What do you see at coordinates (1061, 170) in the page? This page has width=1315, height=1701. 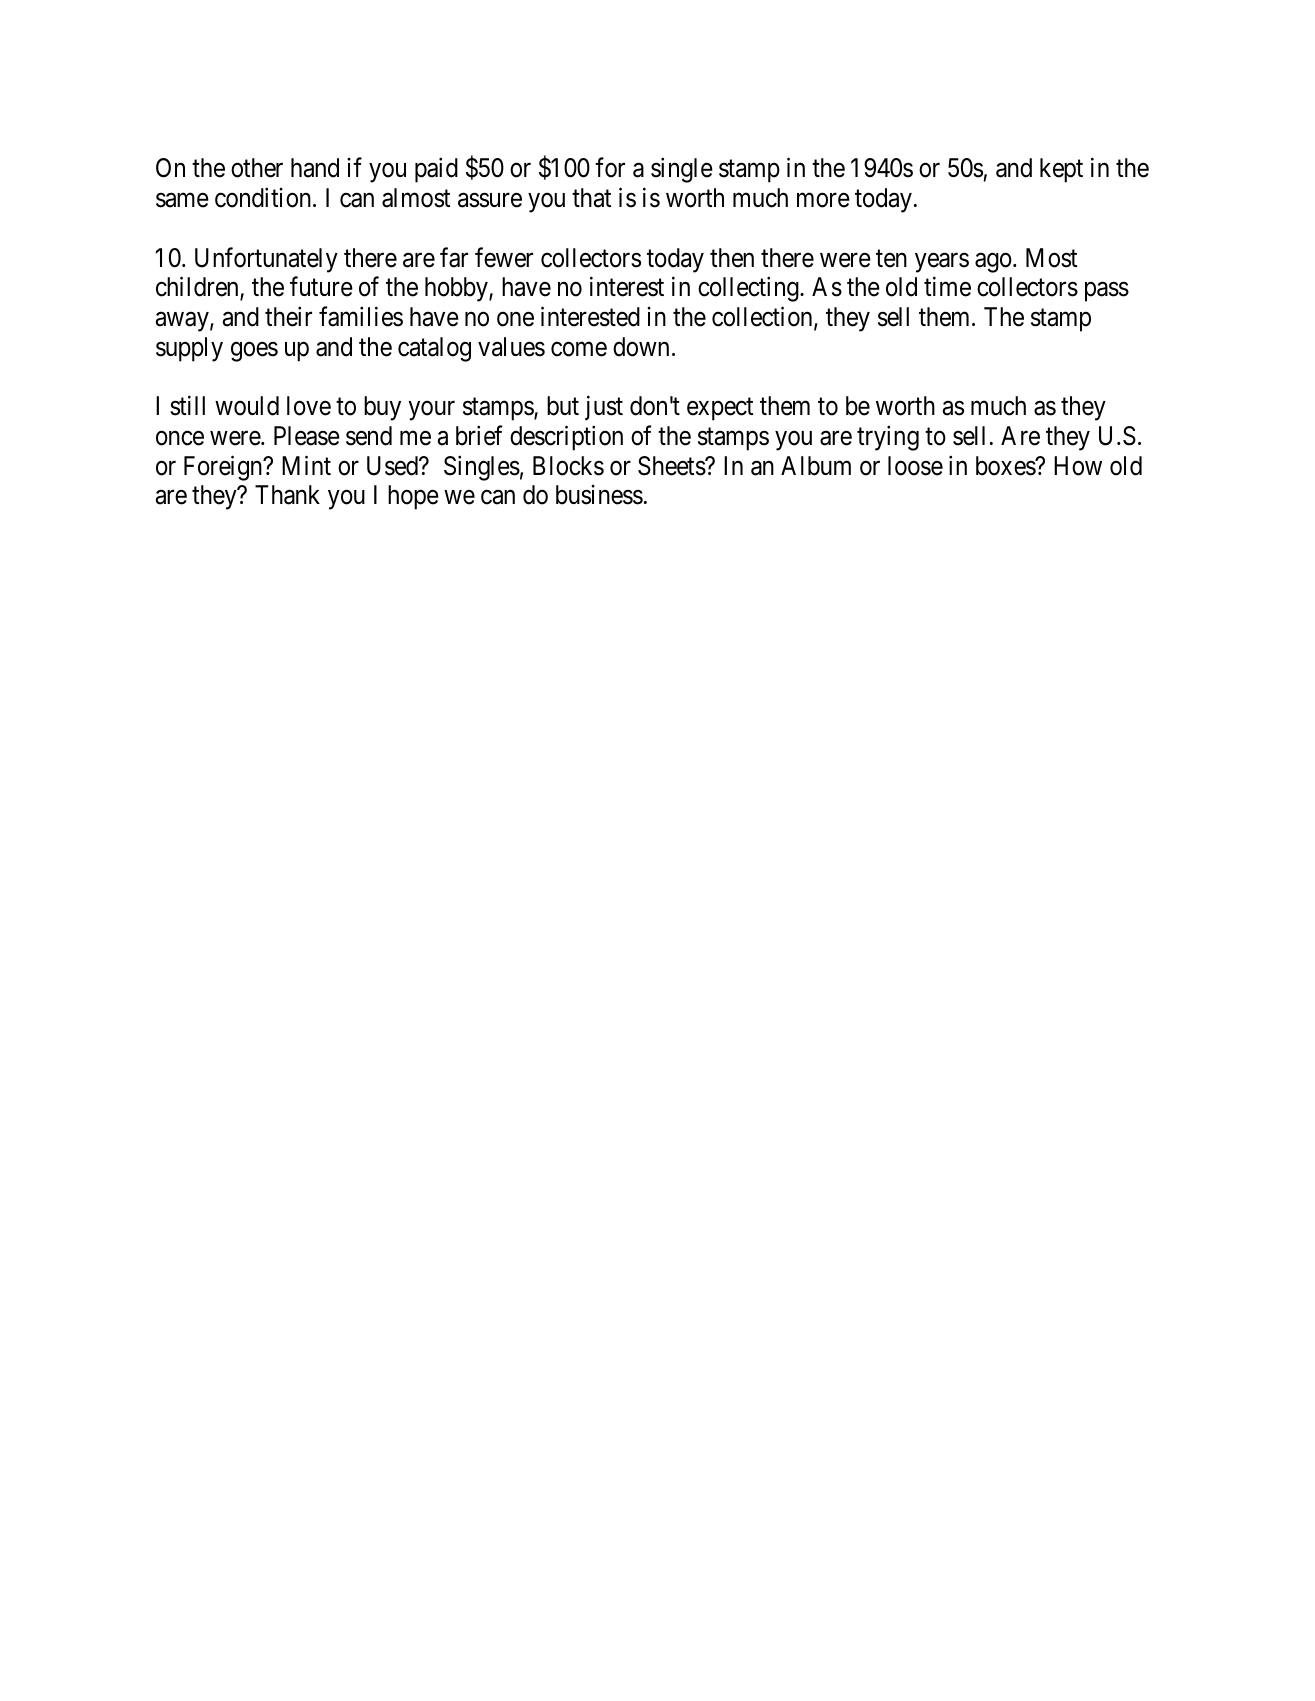 I see `kept` at bounding box center [1061, 170].
